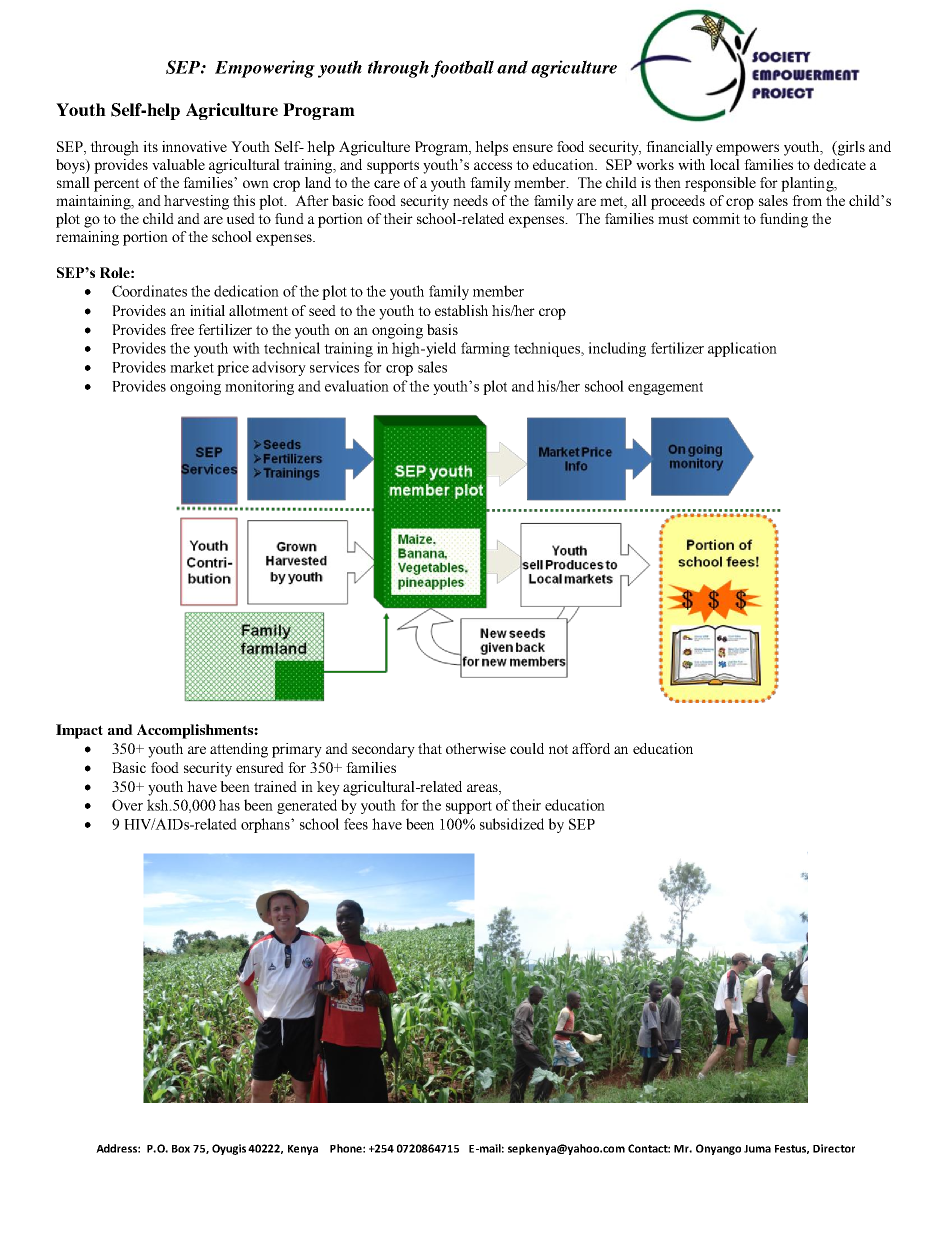 This document has width=952, height=1233. What do you see at coordinates (747, 150) in the document?
I see `empowers` at bounding box center [747, 150].
